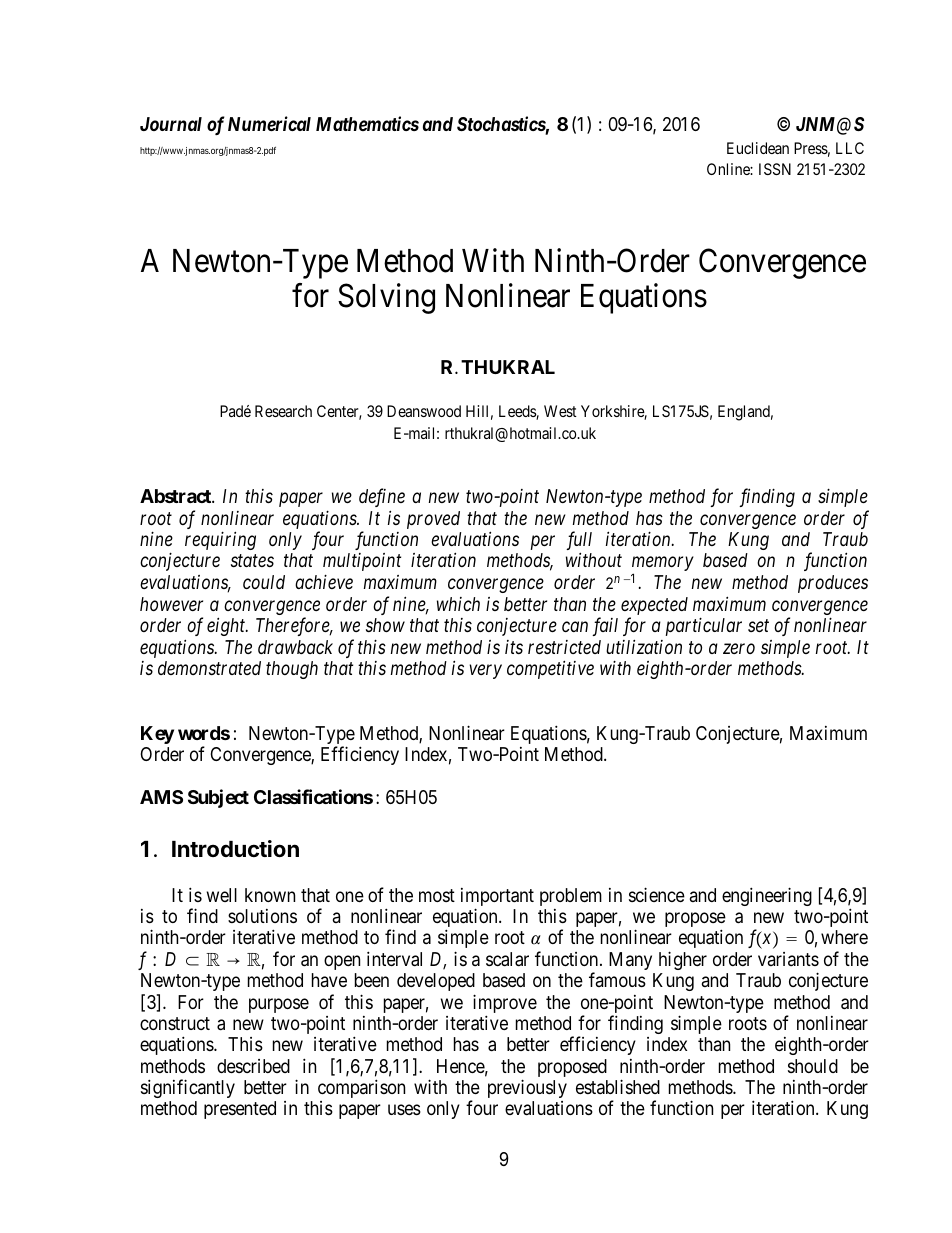 This page has width=952, height=1233. Describe the element at coordinates (758, 626) in the page. I see `set` at that location.
